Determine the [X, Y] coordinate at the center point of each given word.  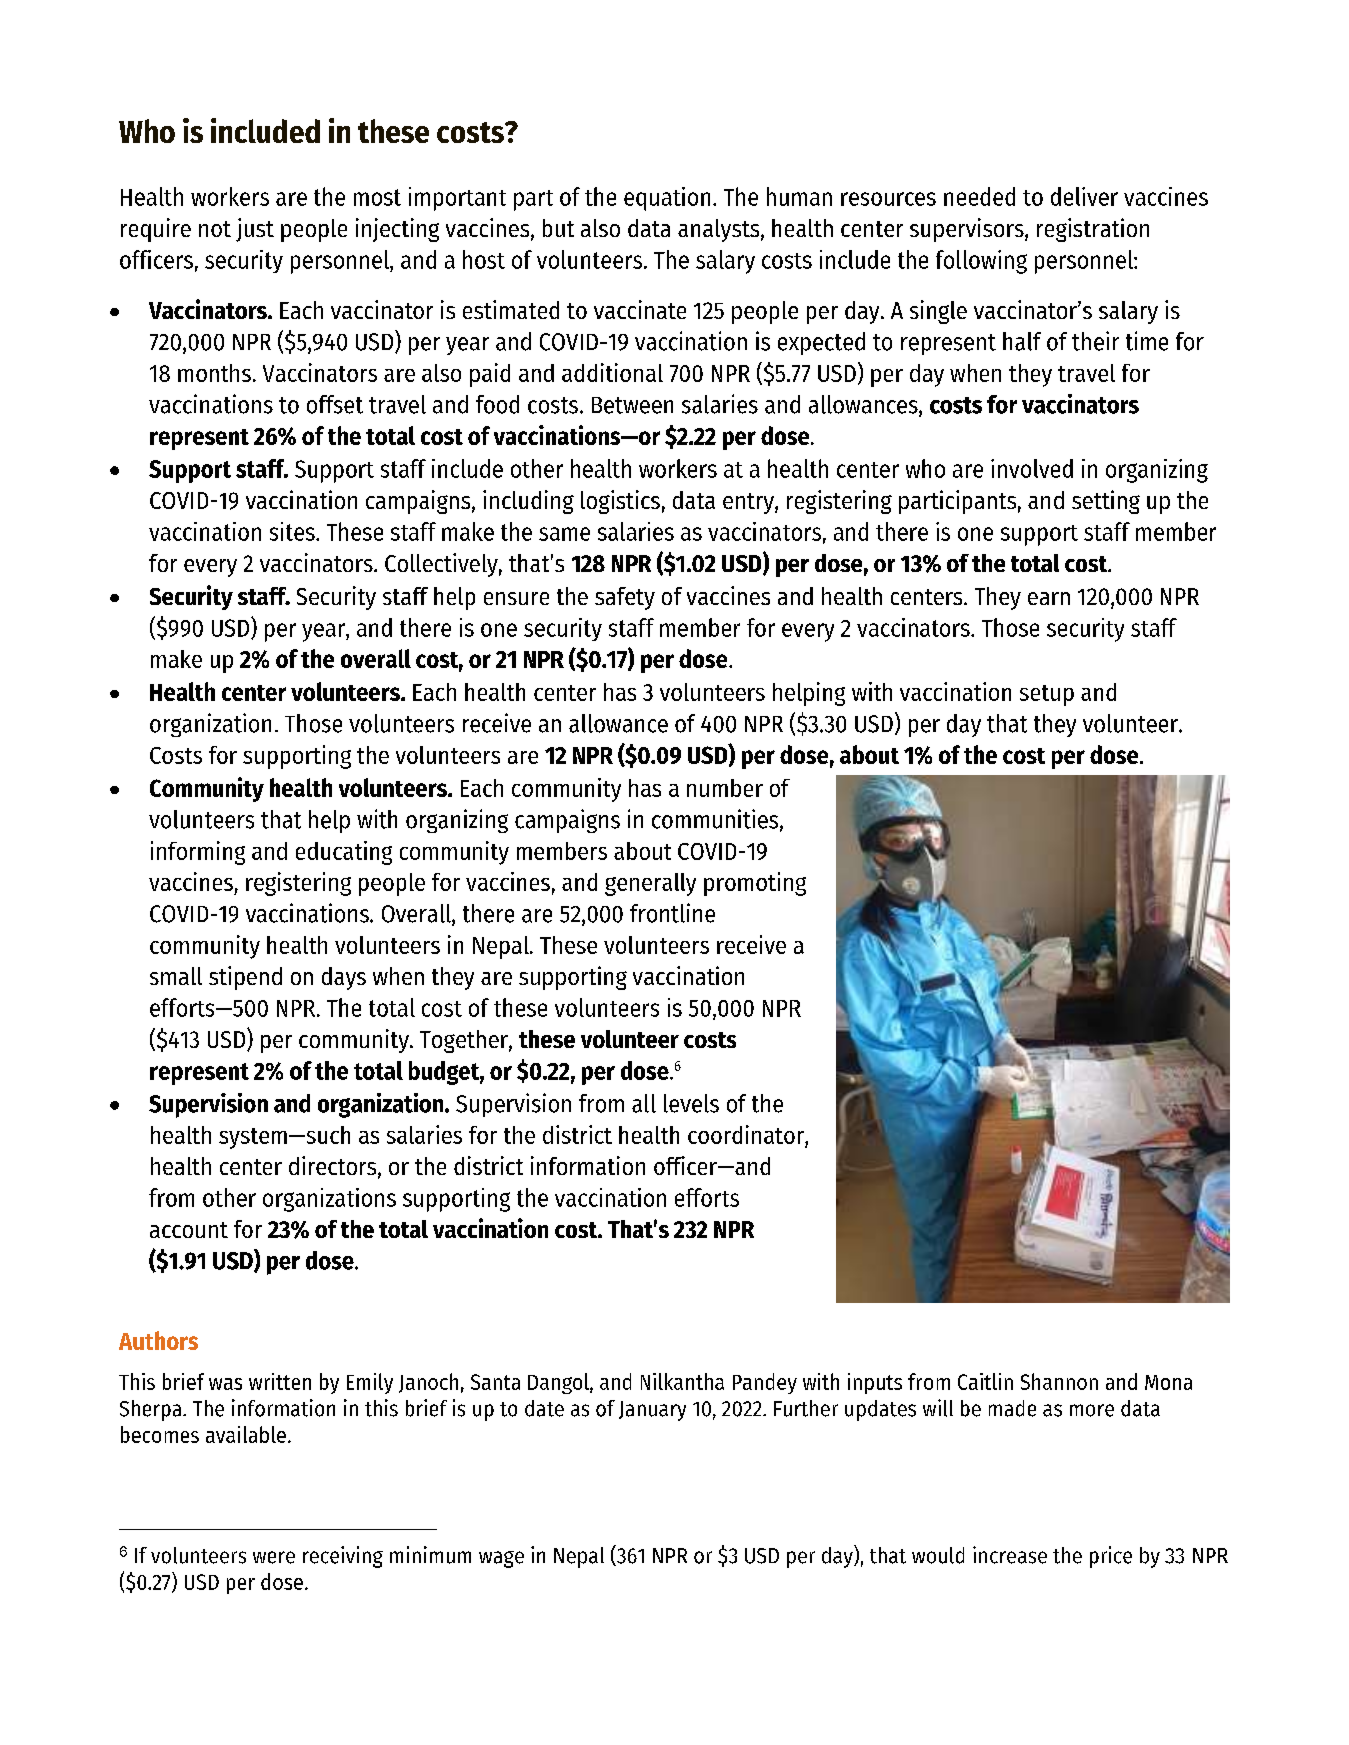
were [274, 1557]
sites [293, 531]
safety [625, 598]
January [652, 1411]
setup [1047, 695]
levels [691, 1103]
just [255, 230]
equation [667, 199]
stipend [245, 978]
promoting [755, 884]
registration [1093, 230]
